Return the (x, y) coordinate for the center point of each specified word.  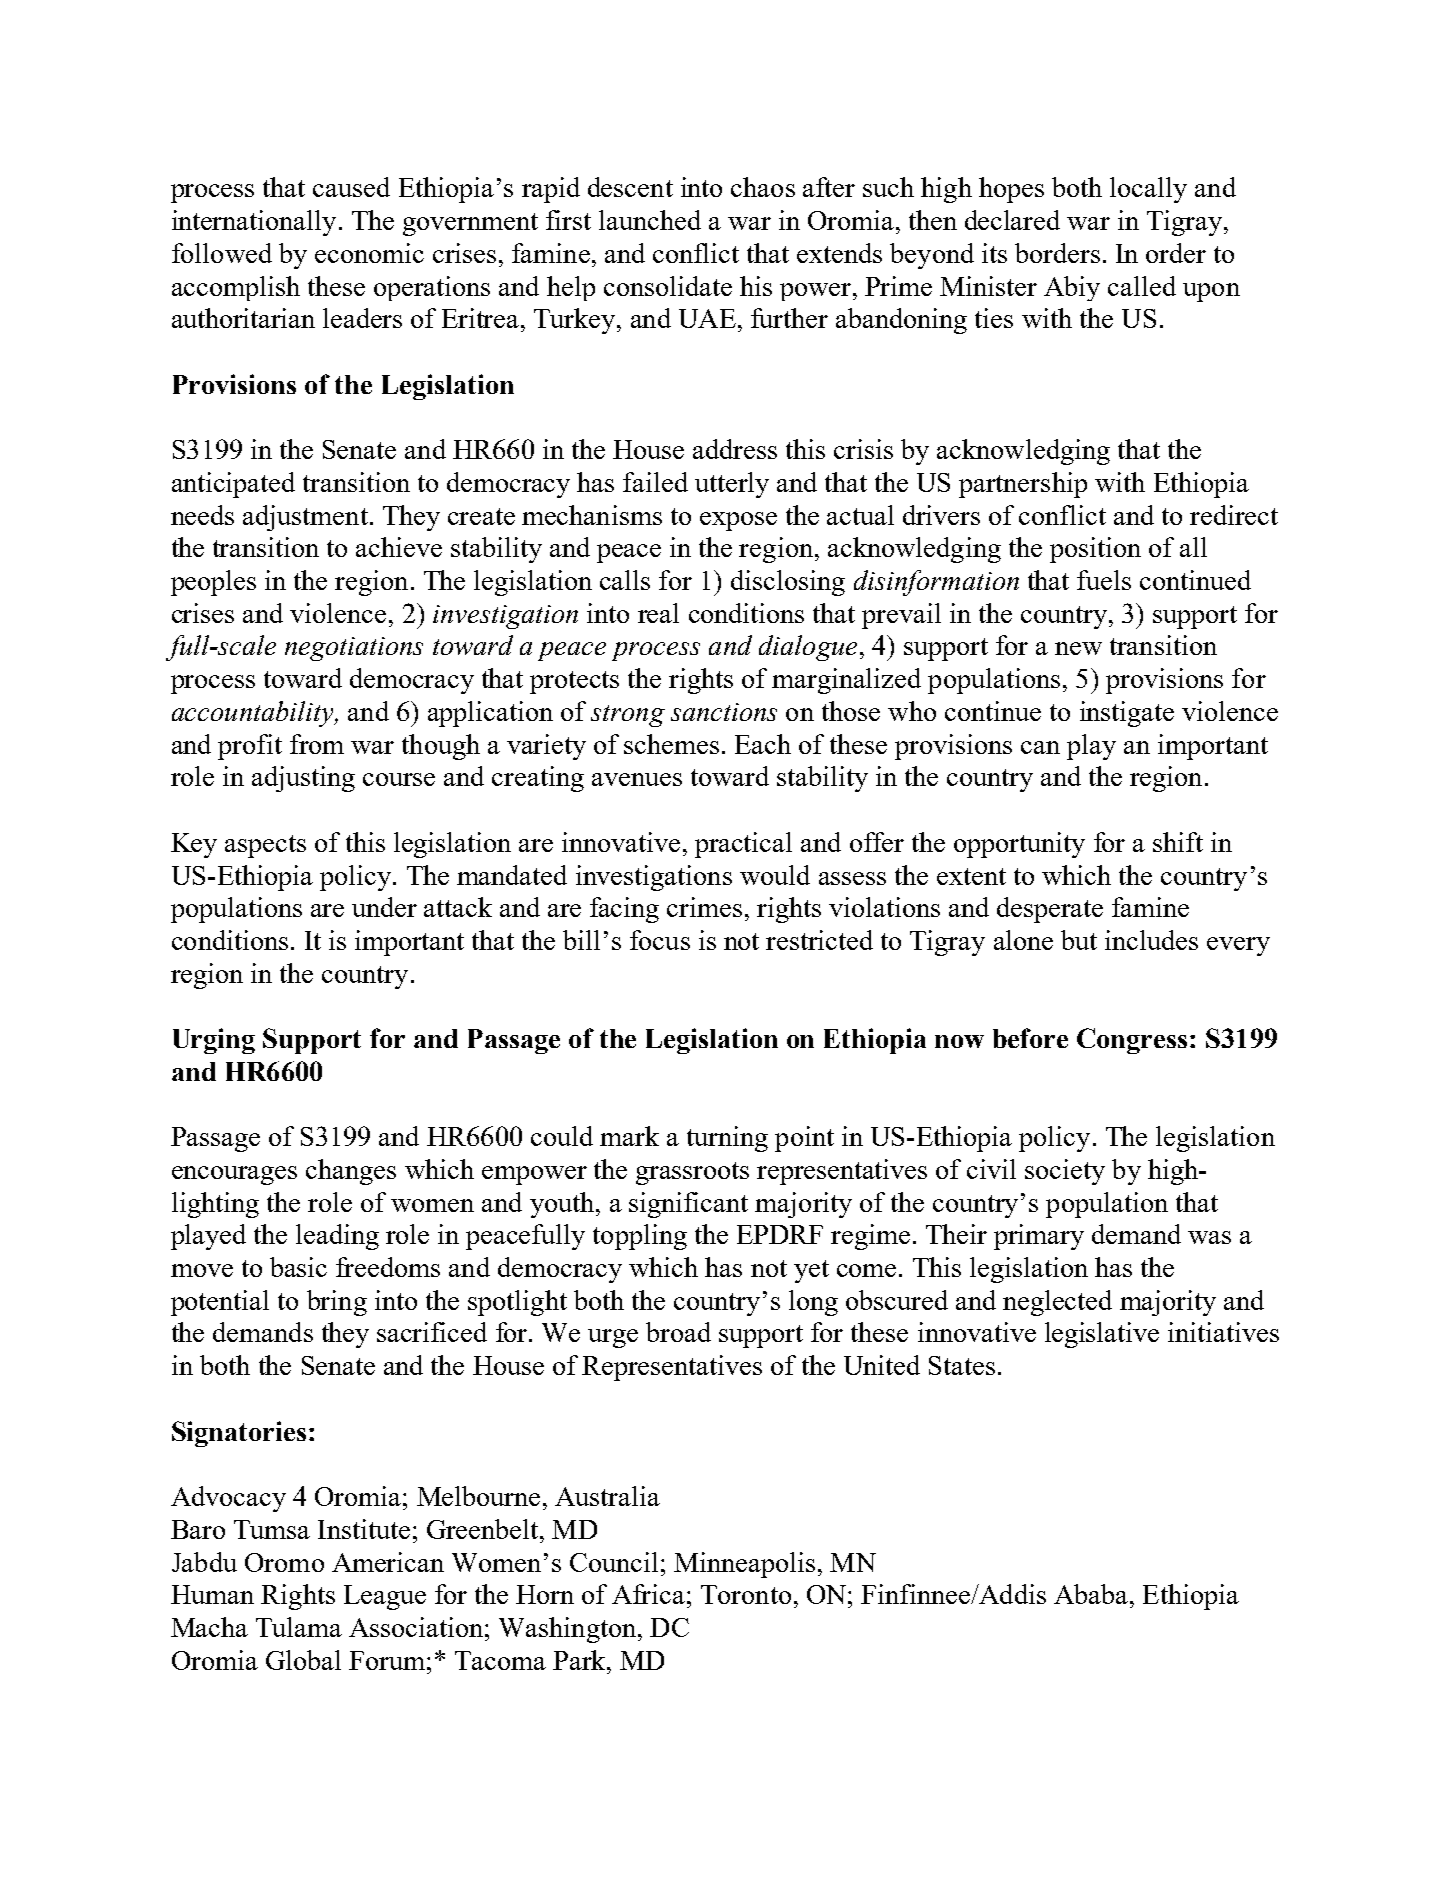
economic (369, 253)
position (1095, 550)
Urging (214, 1041)
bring (337, 1303)
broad (678, 1332)
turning (727, 1139)
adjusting (303, 779)
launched (650, 220)
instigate (1127, 714)
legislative (1102, 1335)
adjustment (305, 518)
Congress (1132, 1041)
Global (303, 1660)
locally (1148, 190)
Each (763, 744)
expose (738, 521)
